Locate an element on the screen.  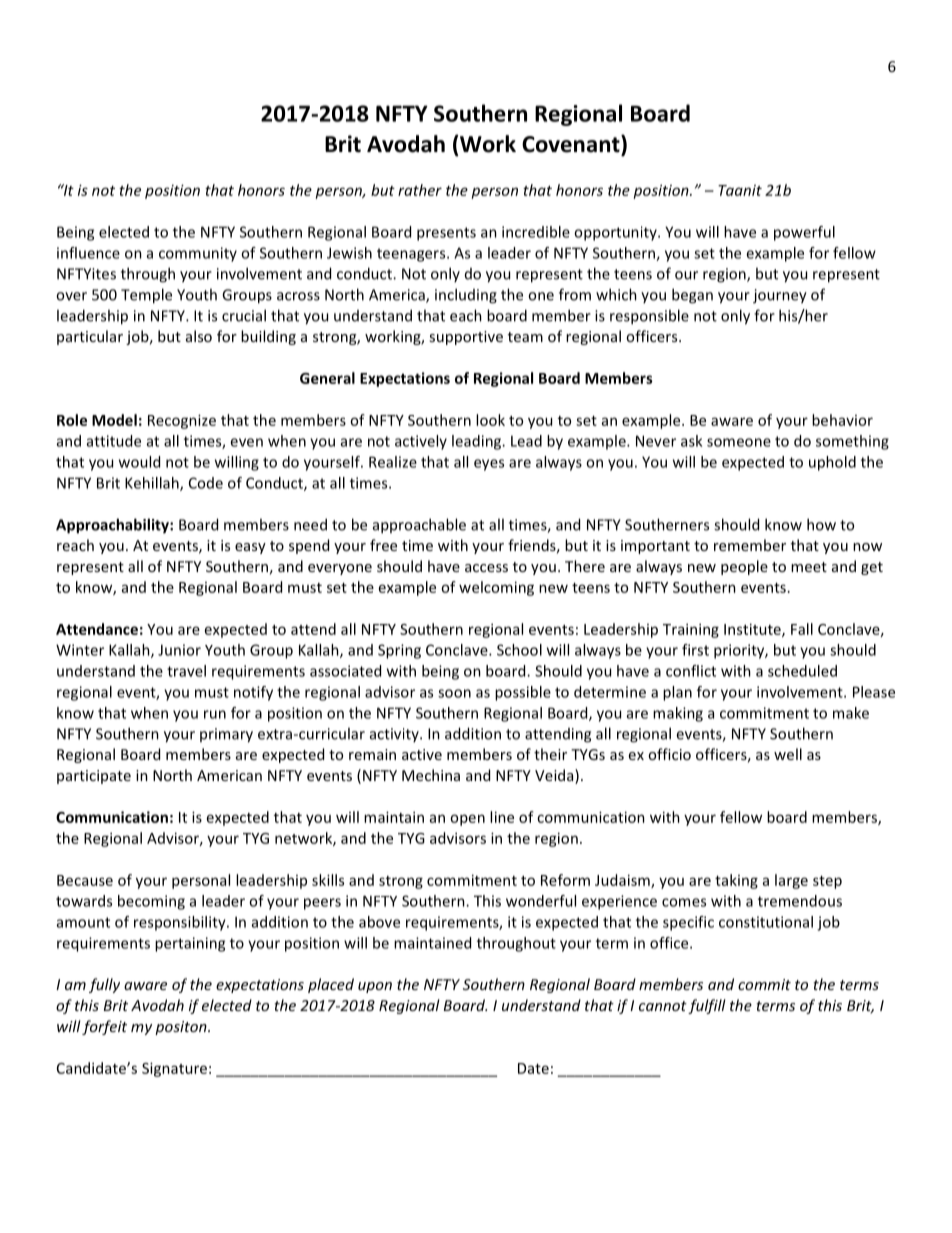
eyes is located at coordinates (489, 465).
